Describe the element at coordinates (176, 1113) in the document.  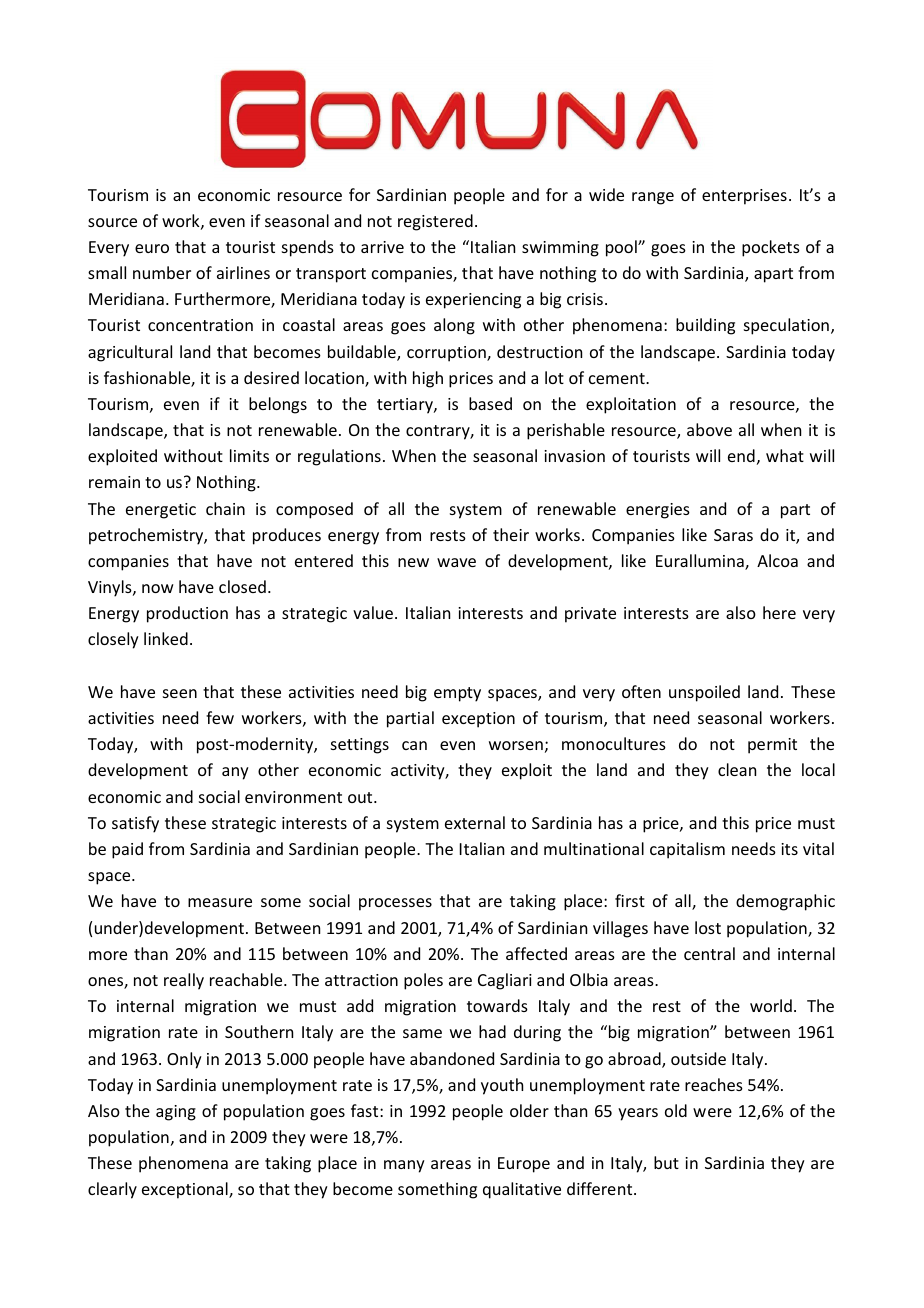
I see `aging` at that location.
